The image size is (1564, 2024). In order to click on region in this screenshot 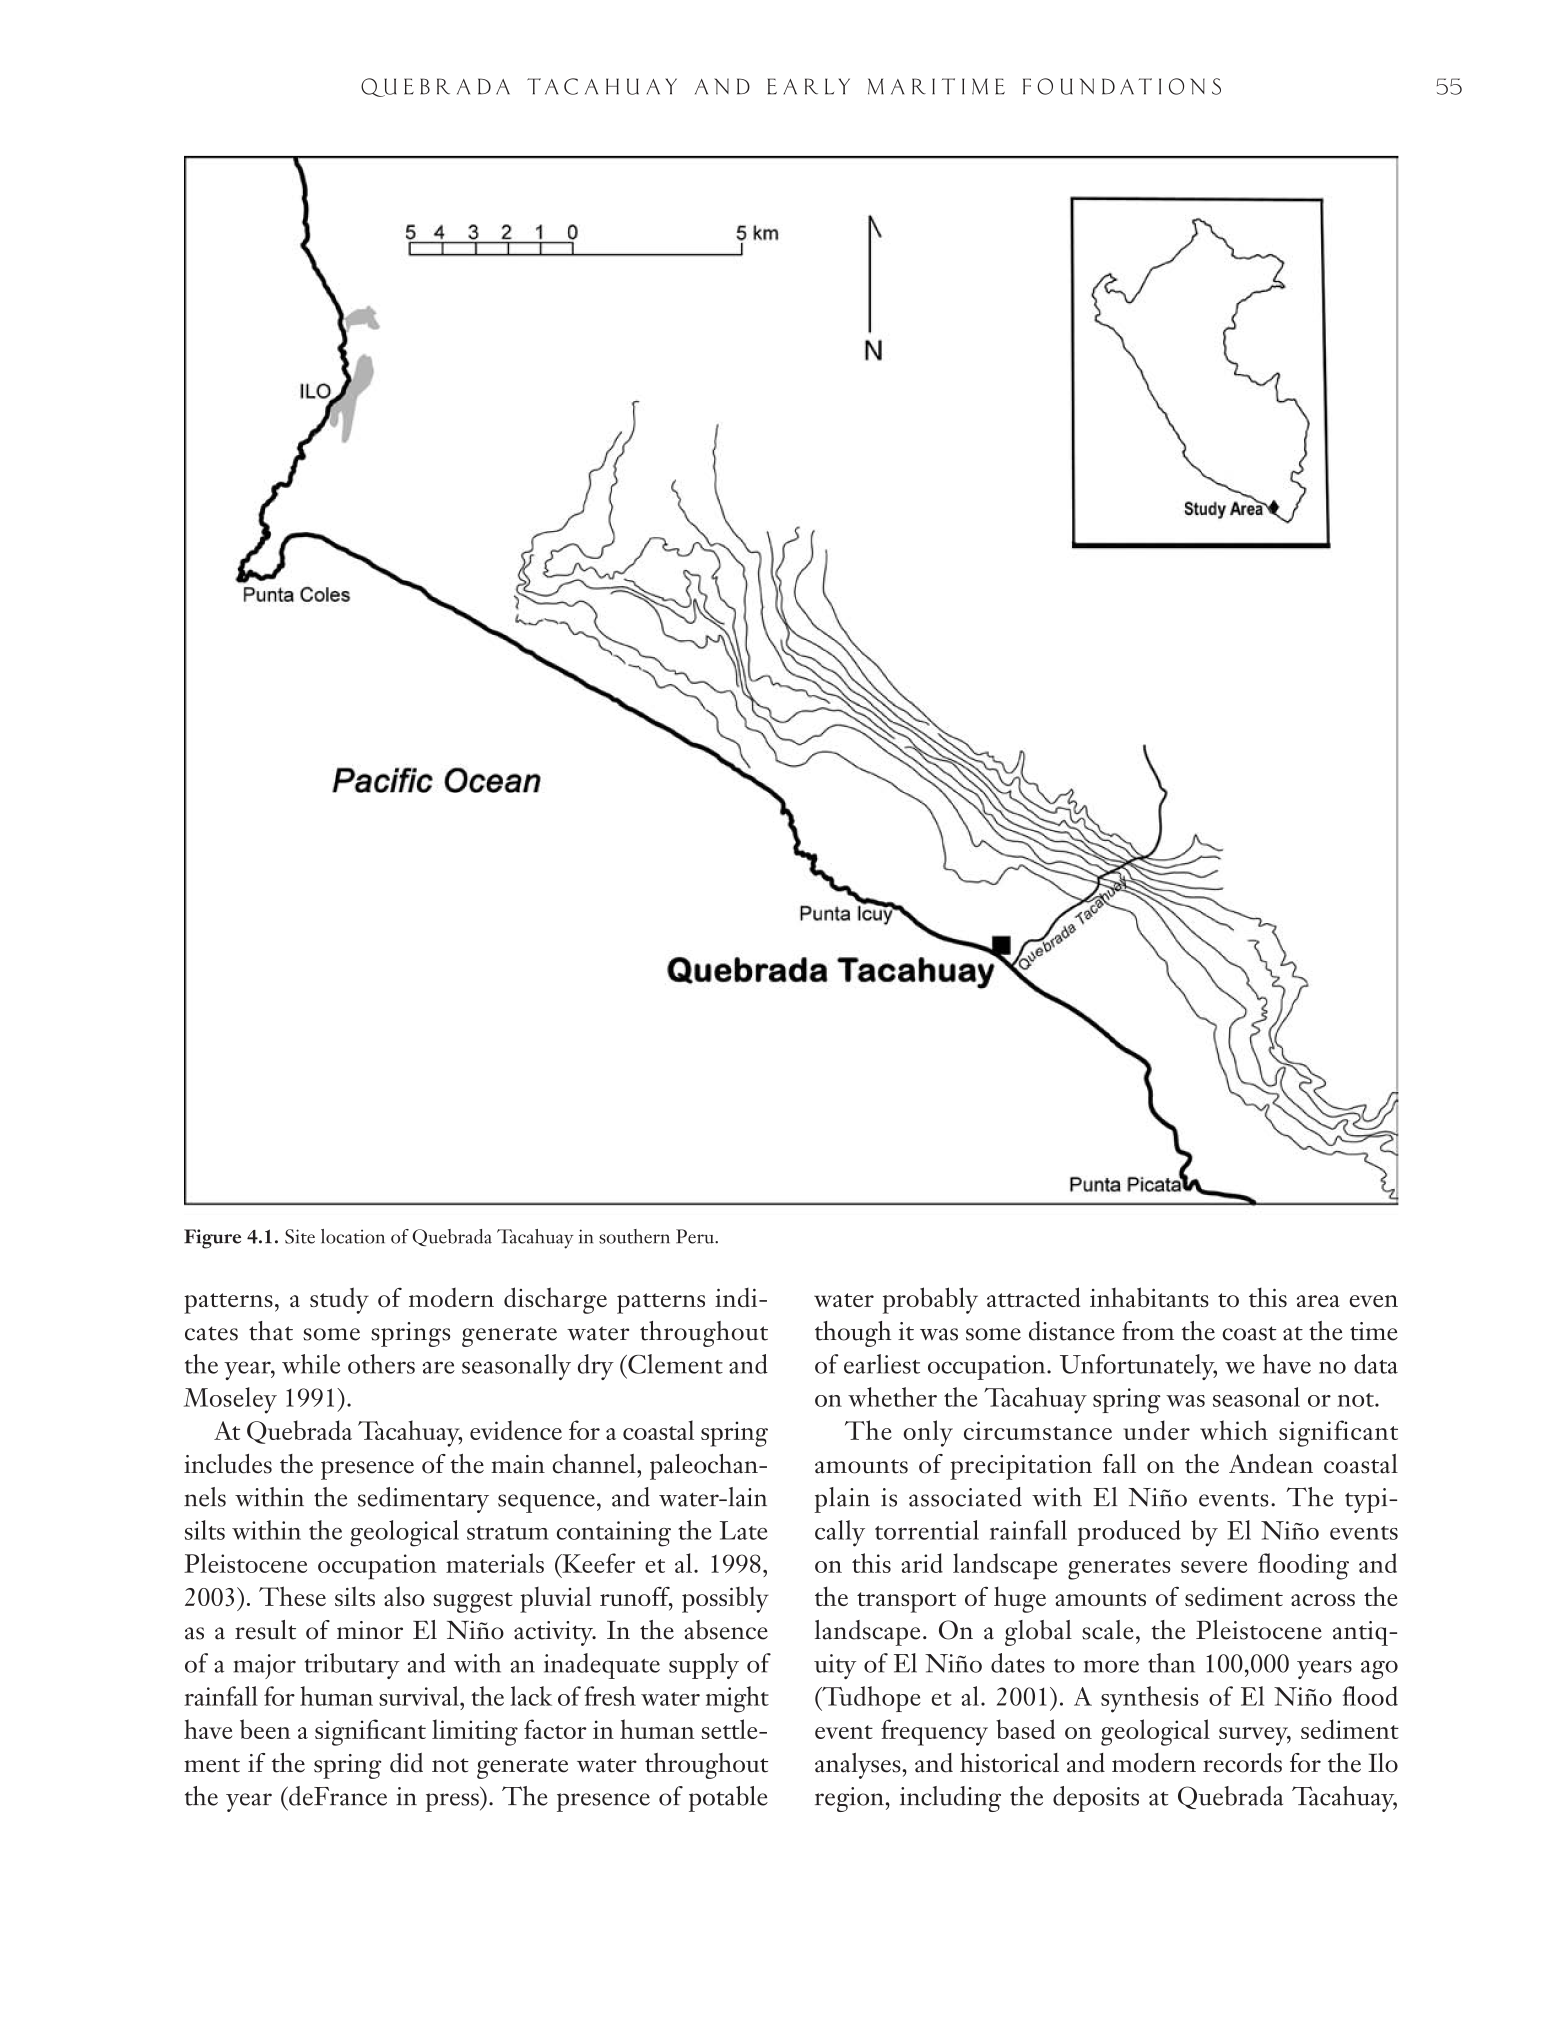, I will do `click(850, 1799)`.
